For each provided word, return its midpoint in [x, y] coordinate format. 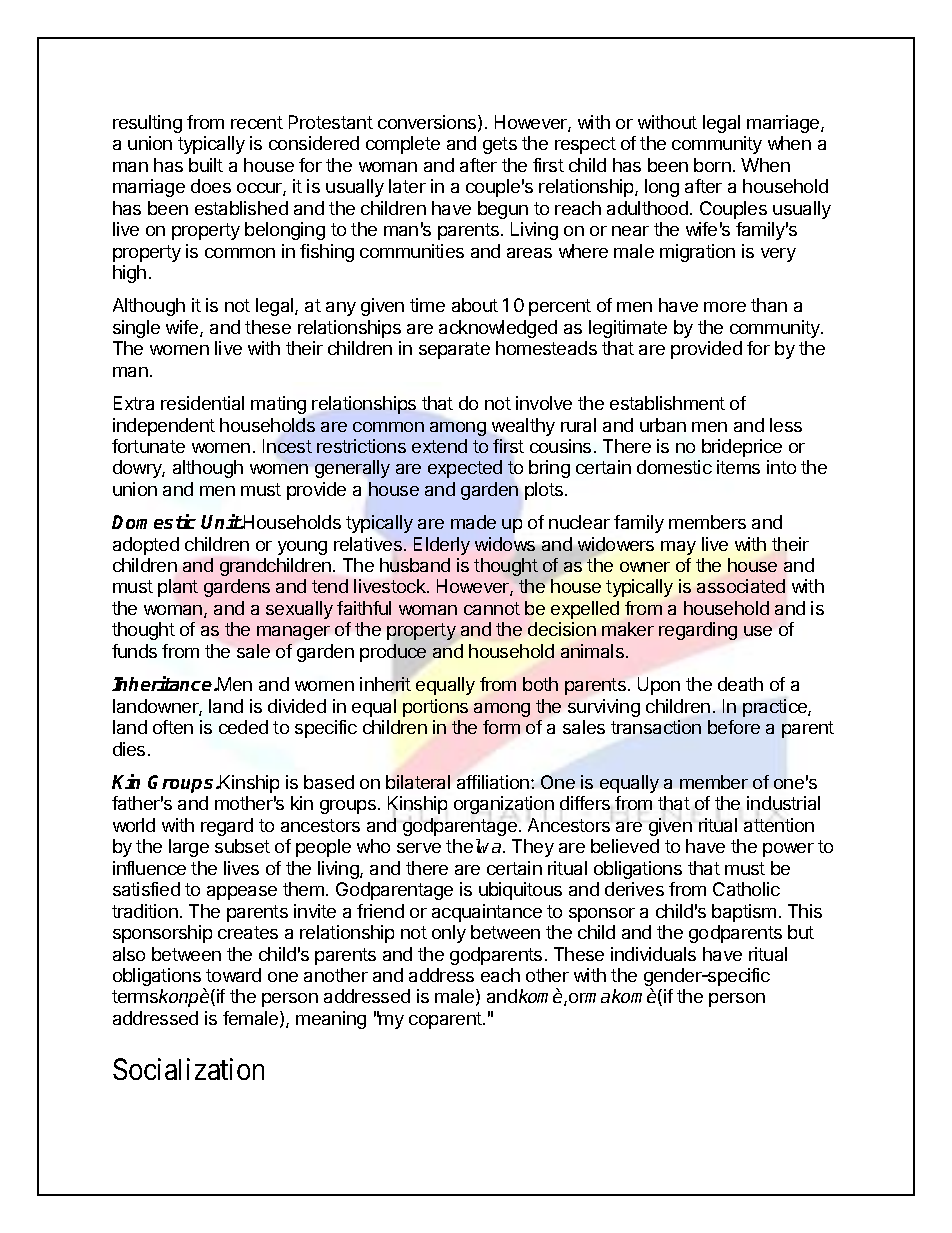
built [206, 165]
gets [500, 145]
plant [178, 588]
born [712, 165]
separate [454, 350]
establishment [667, 403]
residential [202, 403]
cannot [492, 608]
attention [779, 825]
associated [741, 586]
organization [504, 805]
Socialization [188, 1069]
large [189, 848]
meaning [331, 1020]
